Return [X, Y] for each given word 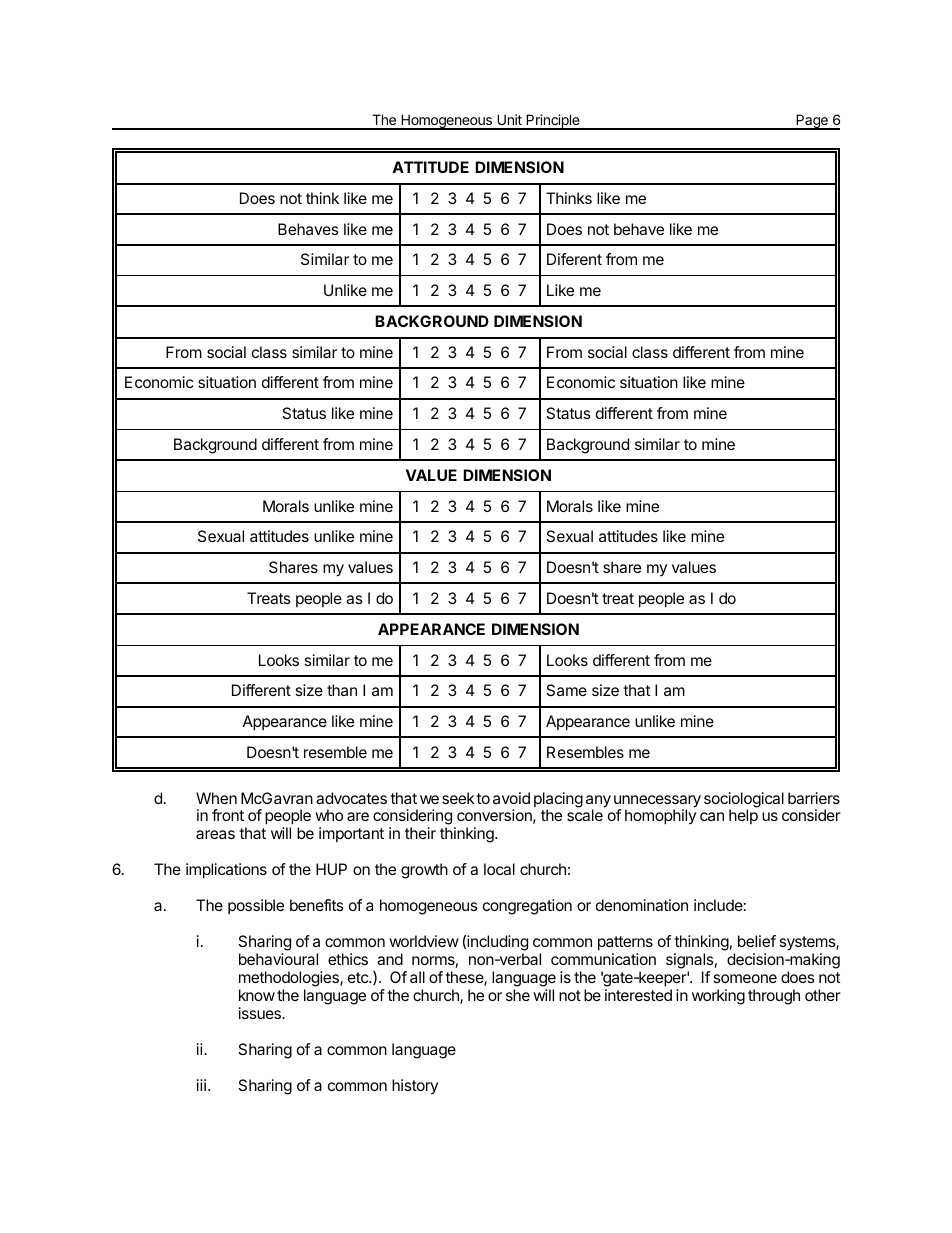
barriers [814, 798]
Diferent [574, 259]
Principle [553, 122]
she [518, 995]
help [743, 816]
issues [261, 1013]
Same [566, 690]
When [216, 798]
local [499, 869]
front [228, 815]
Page [812, 122]
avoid [511, 798]
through [774, 997]
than [342, 690]
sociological [744, 801]
